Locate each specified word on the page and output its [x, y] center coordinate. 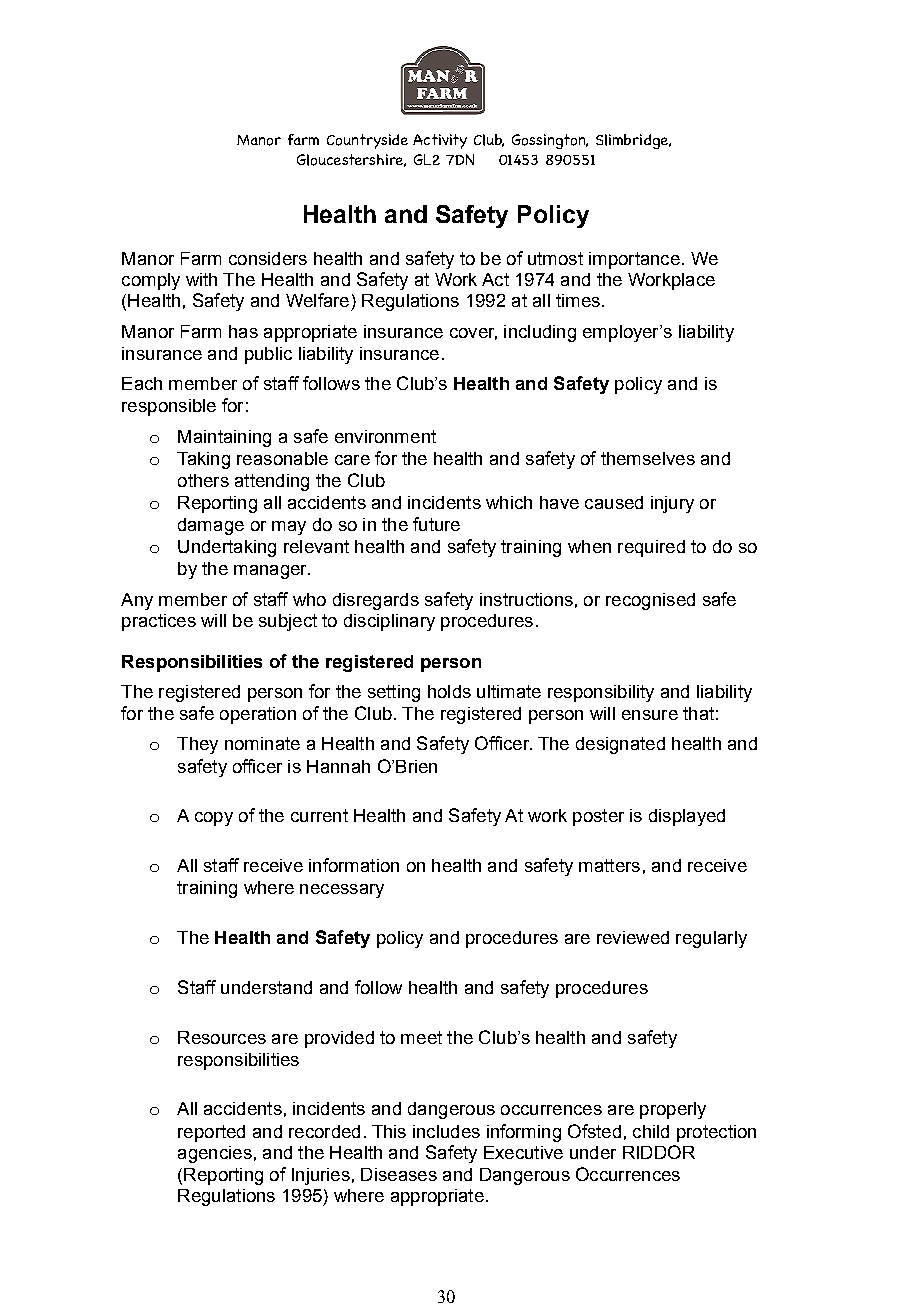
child [651, 1131]
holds [449, 691]
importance [634, 260]
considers [268, 258]
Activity [440, 141]
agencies [215, 1154]
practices [159, 622]
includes [446, 1131]
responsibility [601, 693]
